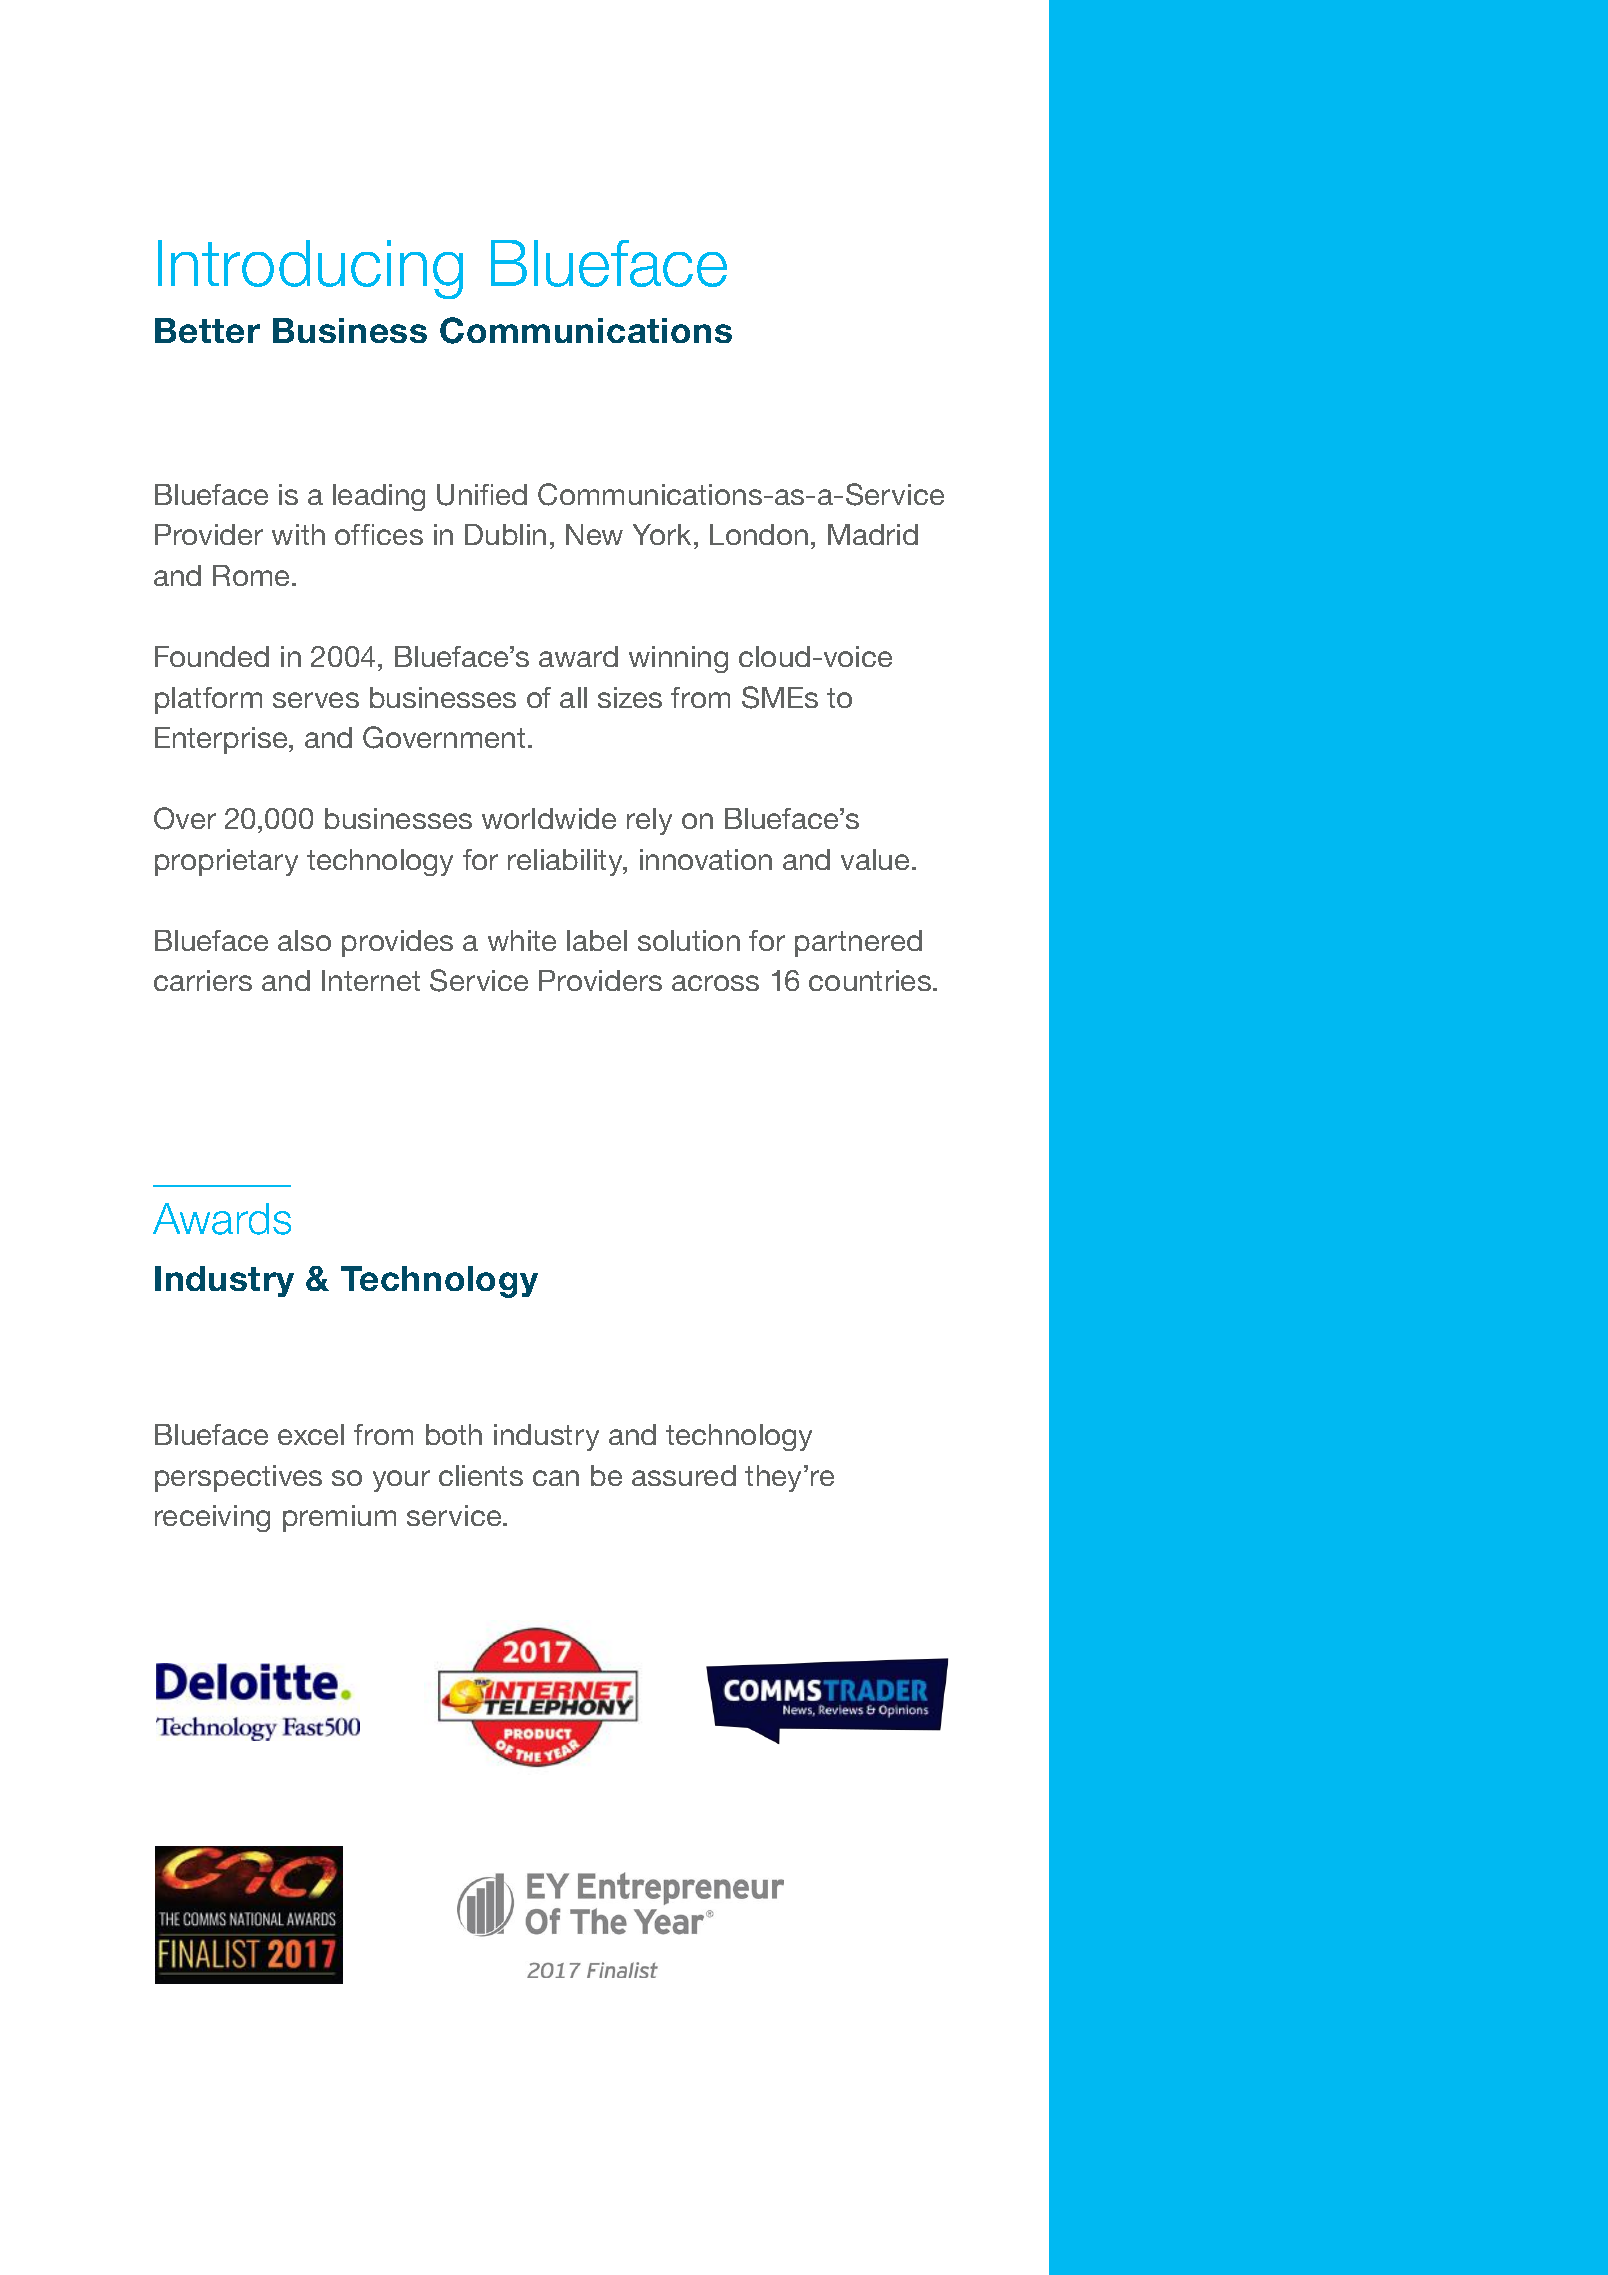 This screenshot has height=2275, width=1608. Describe the element at coordinates (238, 1478) in the screenshot. I see `perspectives` at that location.
